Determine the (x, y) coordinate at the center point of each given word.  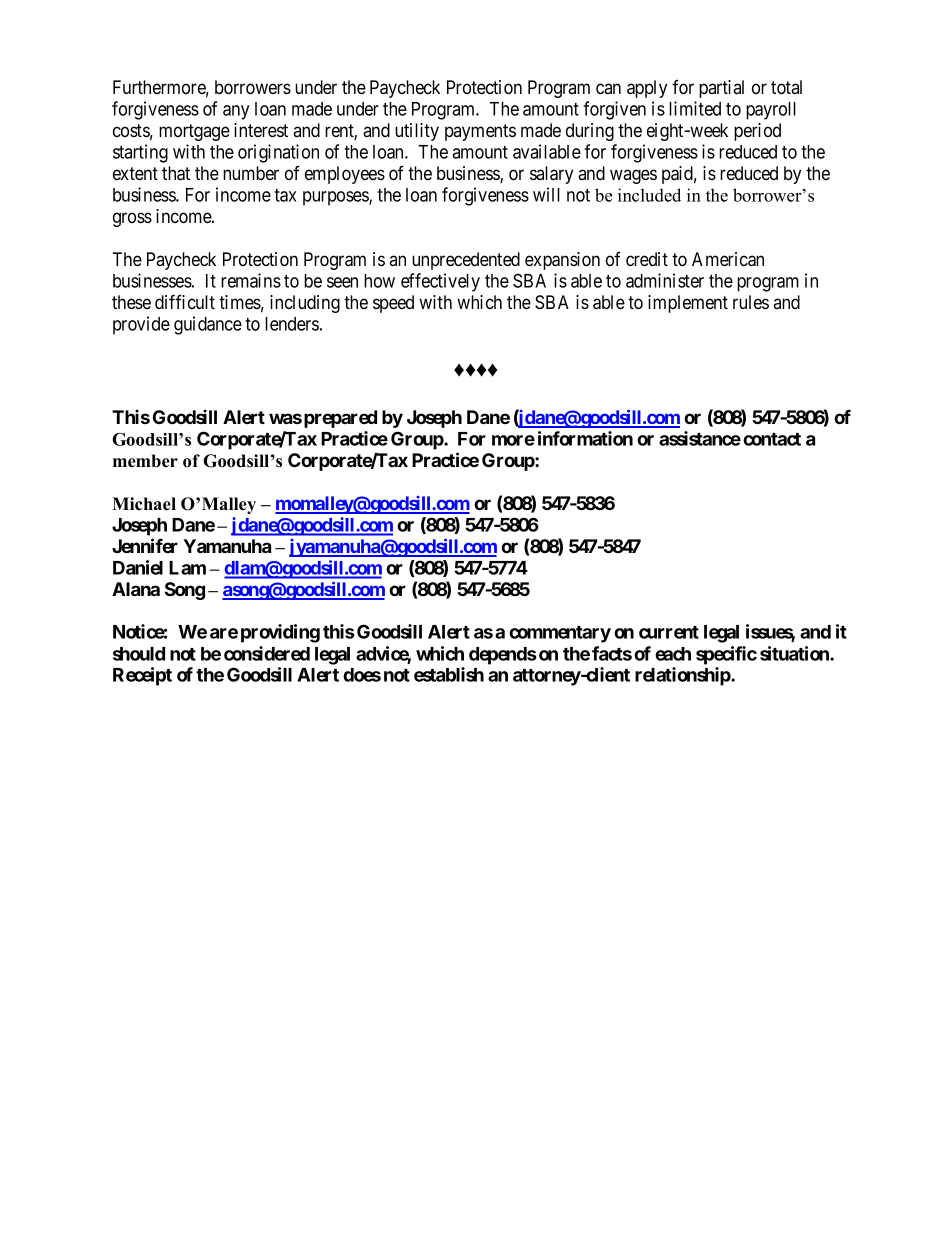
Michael (144, 504)
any (236, 112)
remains (251, 280)
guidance (208, 325)
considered (267, 653)
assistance (700, 438)
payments (480, 132)
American (728, 259)
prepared (340, 419)
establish (449, 674)
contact (772, 439)
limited (695, 108)
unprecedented (466, 261)
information (585, 438)
